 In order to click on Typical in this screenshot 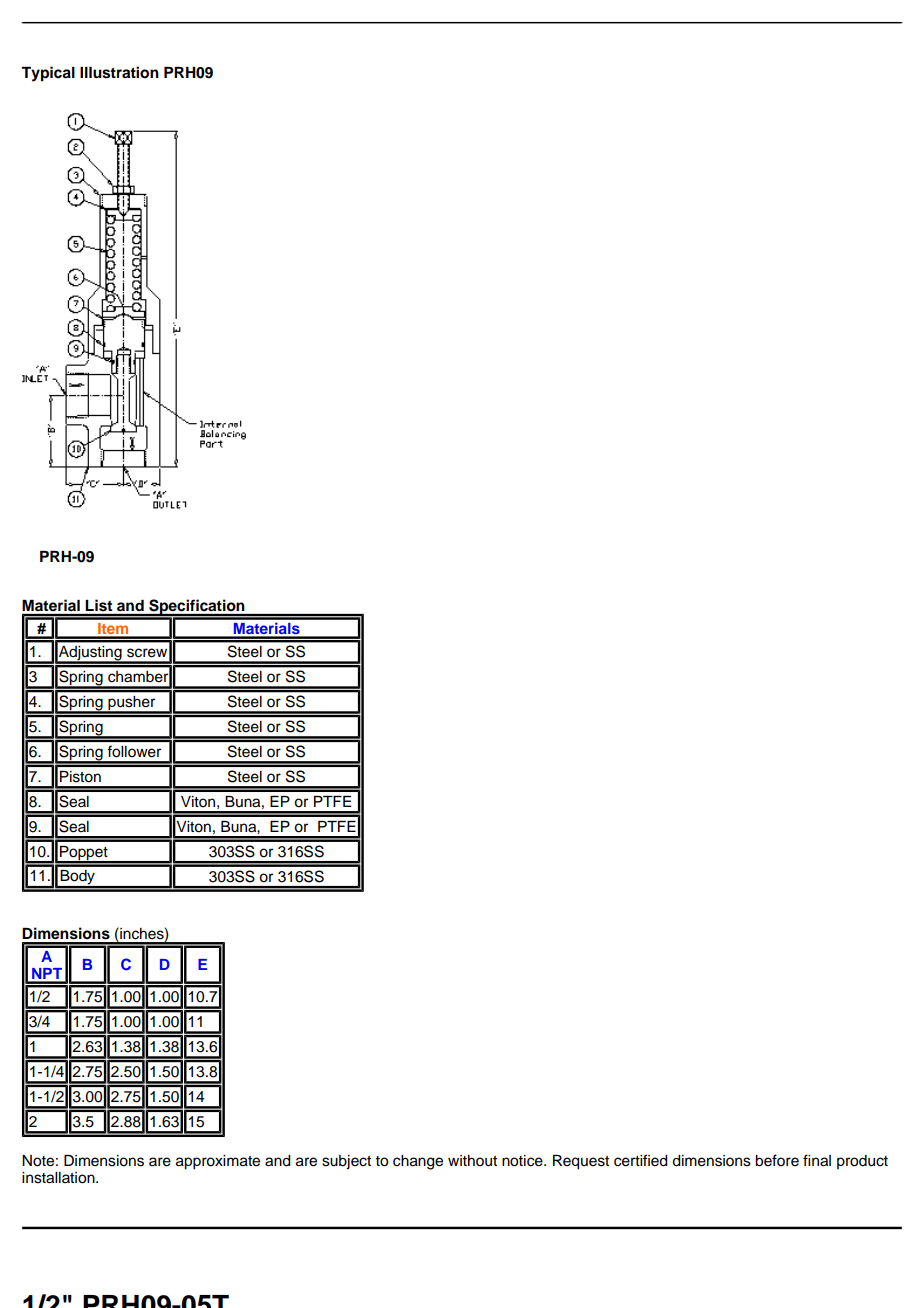, I will do `click(48, 74)`.
